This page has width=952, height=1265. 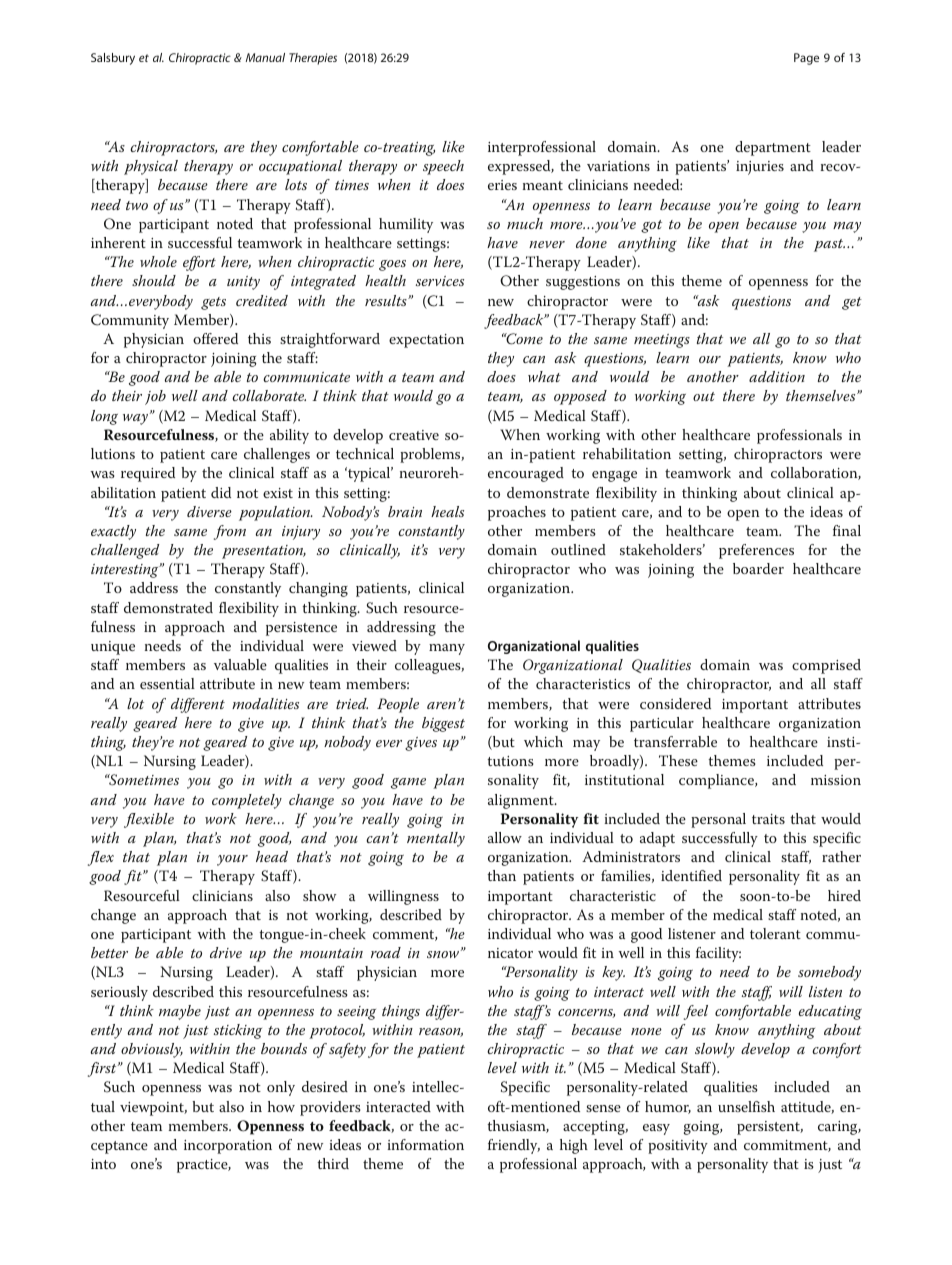 What do you see at coordinates (806, 59) in the page?
I see `Page` at bounding box center [806, 59].
